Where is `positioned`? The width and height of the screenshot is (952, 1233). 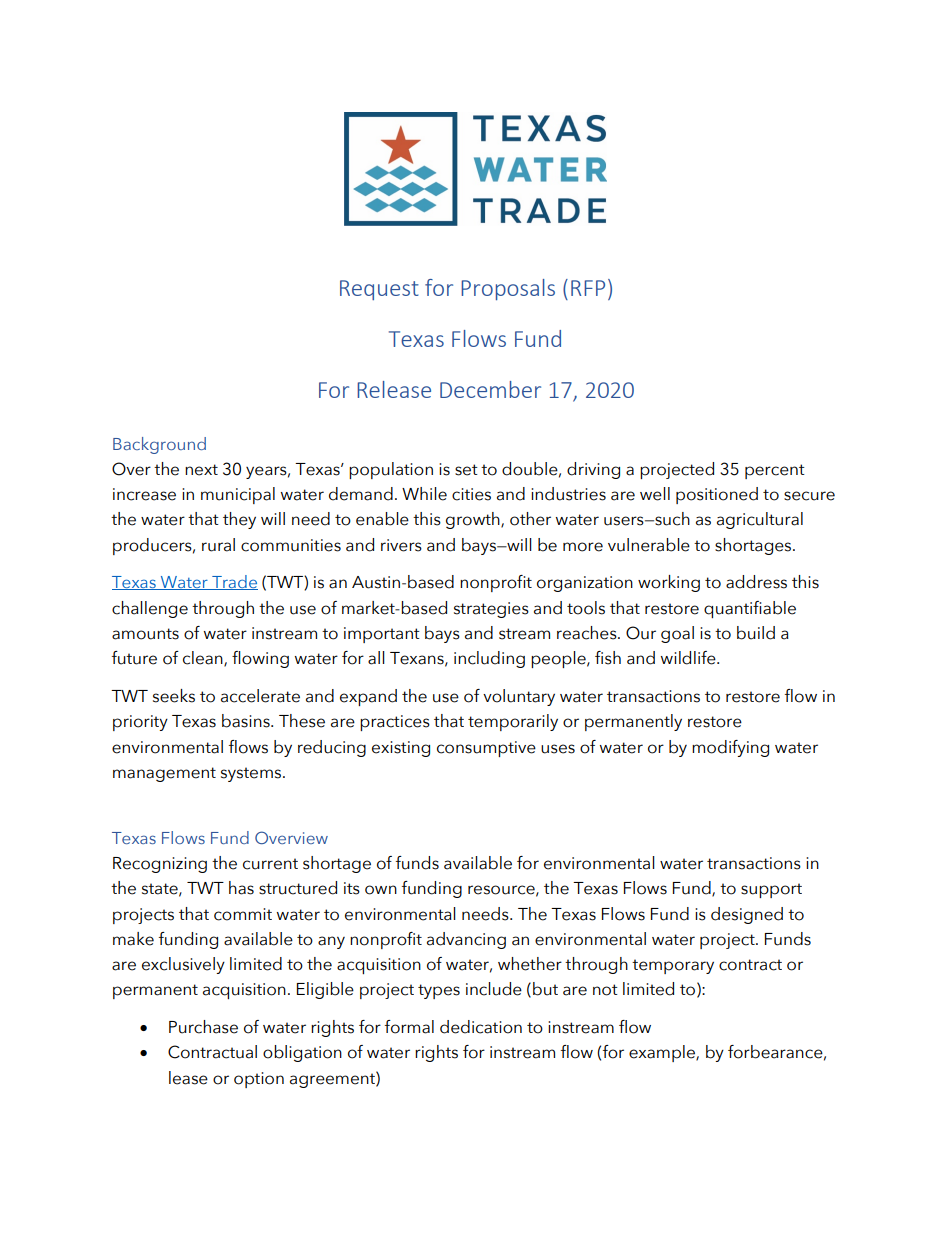 positioned is located at coordinates (717, 495).
